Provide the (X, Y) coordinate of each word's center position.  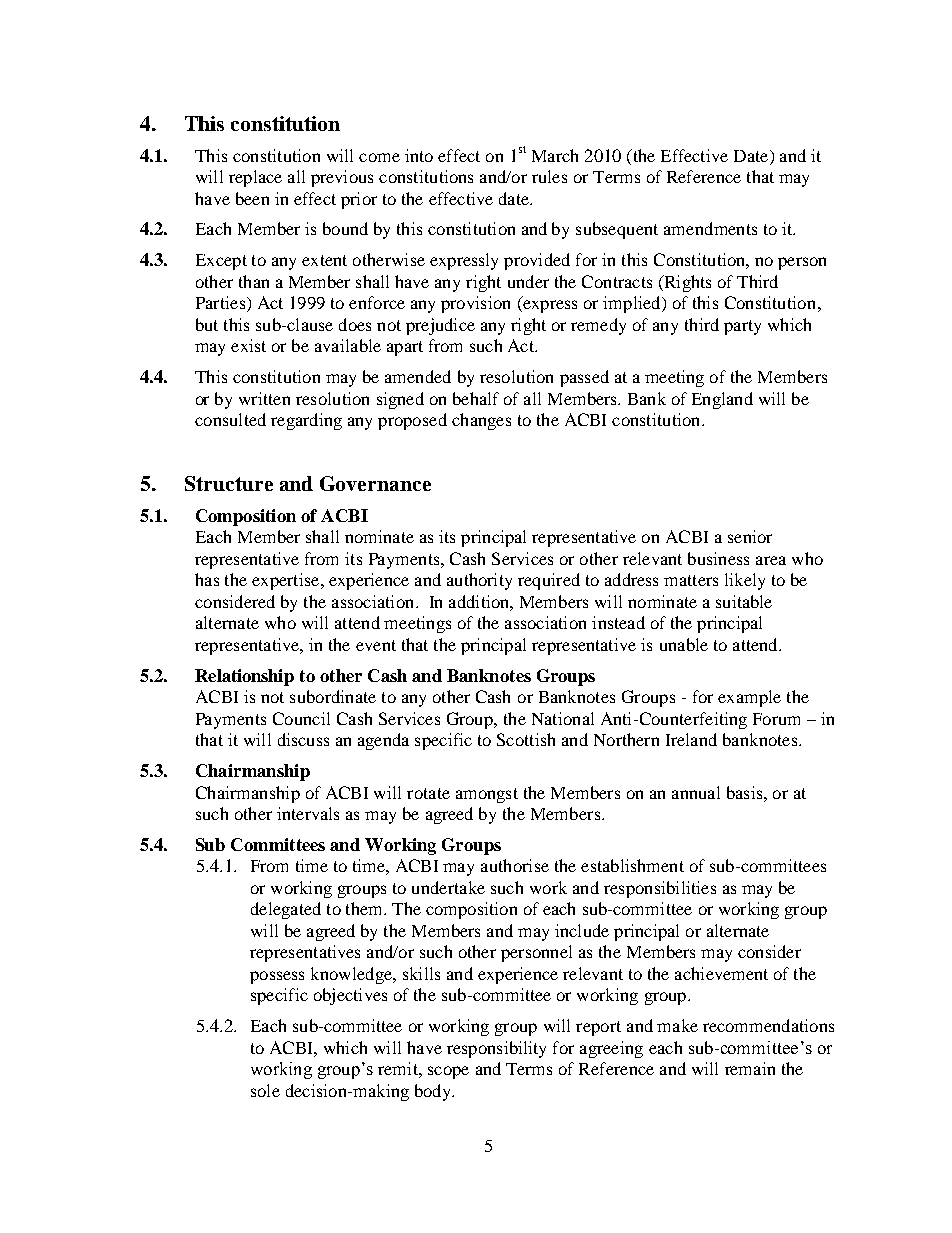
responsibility (496, 1049)
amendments (710, 228)
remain (750, 1068)
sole (265, 1090)
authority (479, 581)
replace (255, 178)
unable (684, 644)
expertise (285, 581)
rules (549, 176)
